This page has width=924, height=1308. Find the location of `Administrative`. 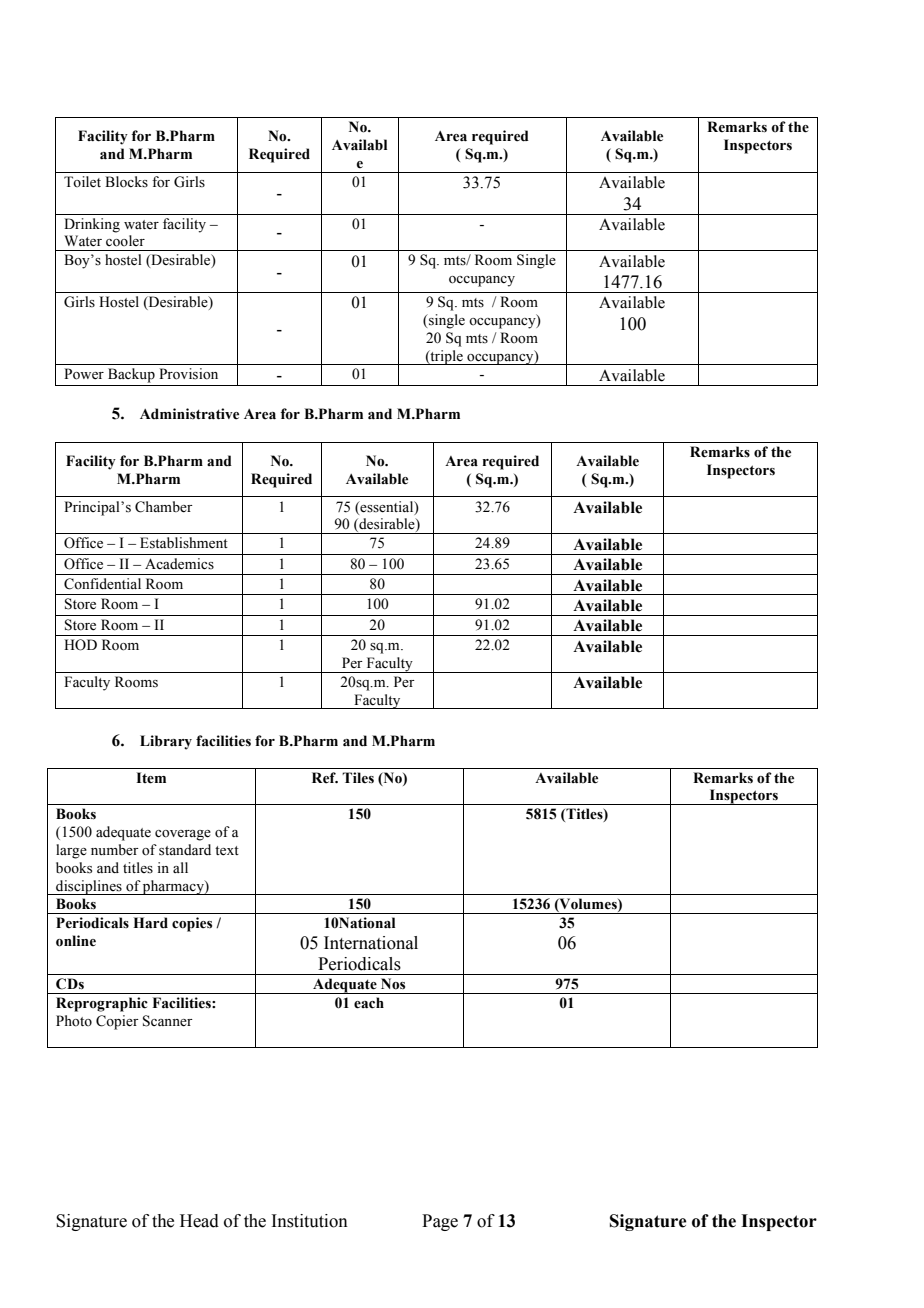

Administrative is located at coordinates (189, 414).
